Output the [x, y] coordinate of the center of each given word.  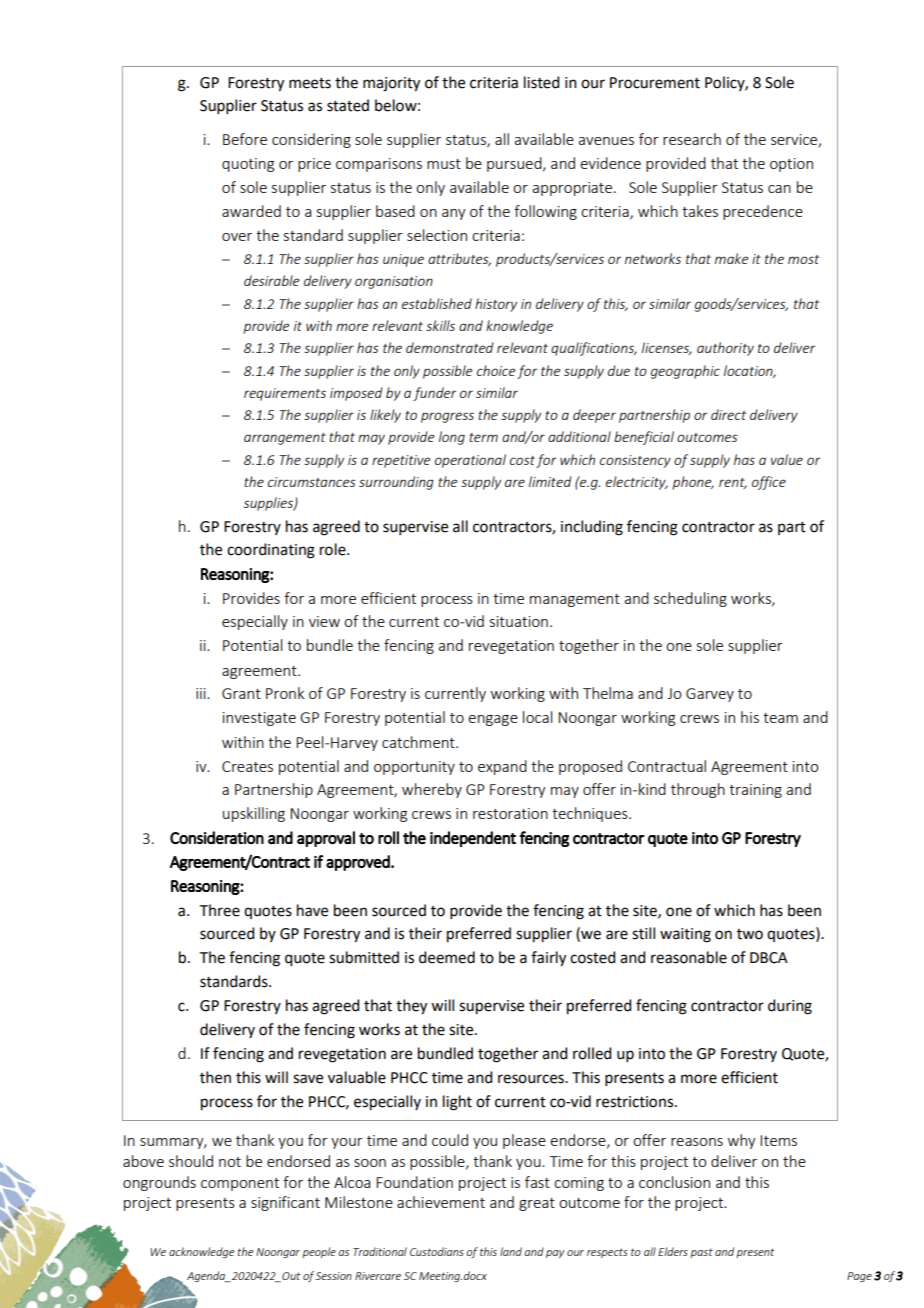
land [511, 1251]
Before [245, 139]
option [791, 165]
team [780, 718]
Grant [241, 693]
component [240, 1184]
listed [541, 82]
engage [493, 720]
